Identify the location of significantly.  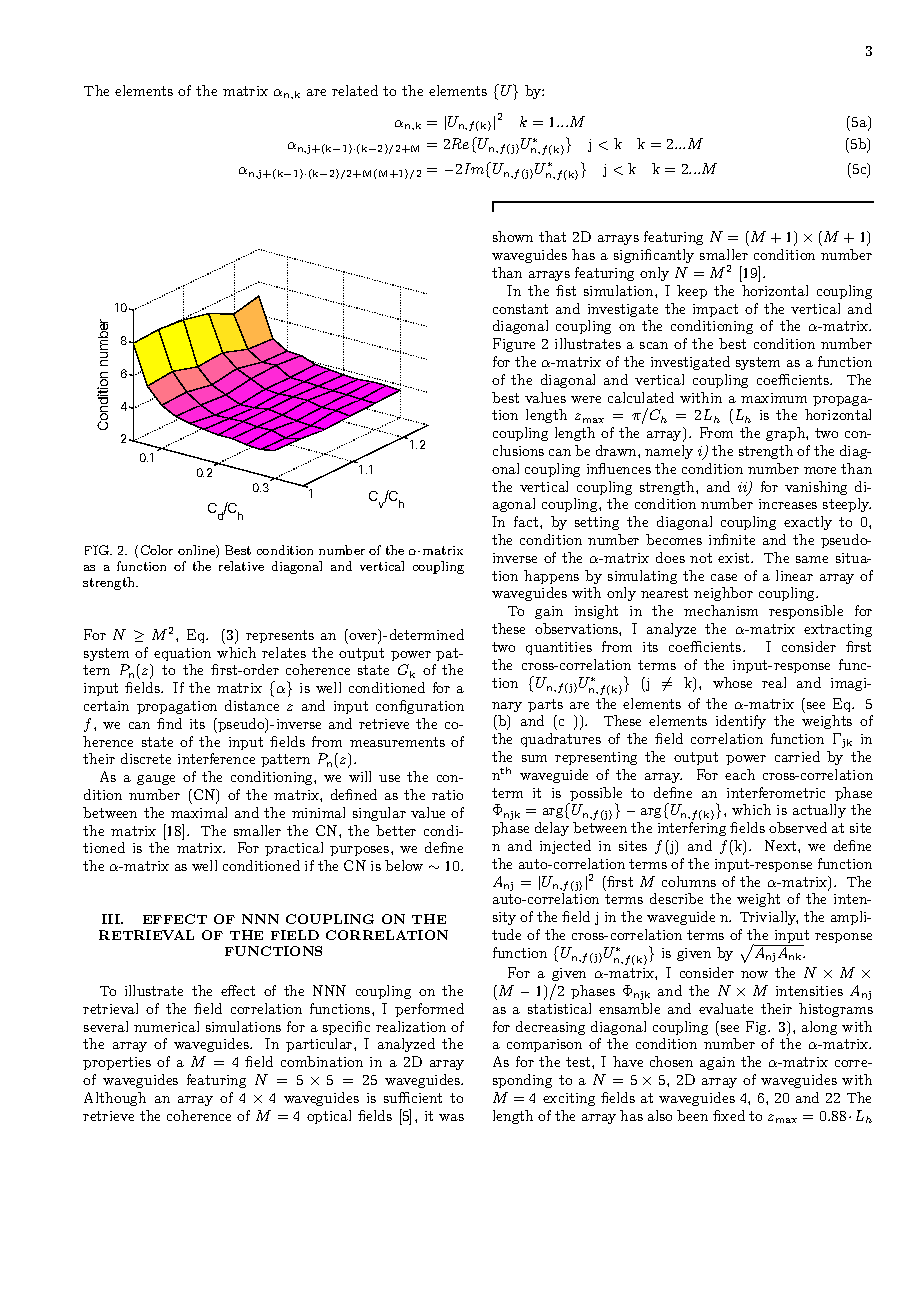
(654, 256).
